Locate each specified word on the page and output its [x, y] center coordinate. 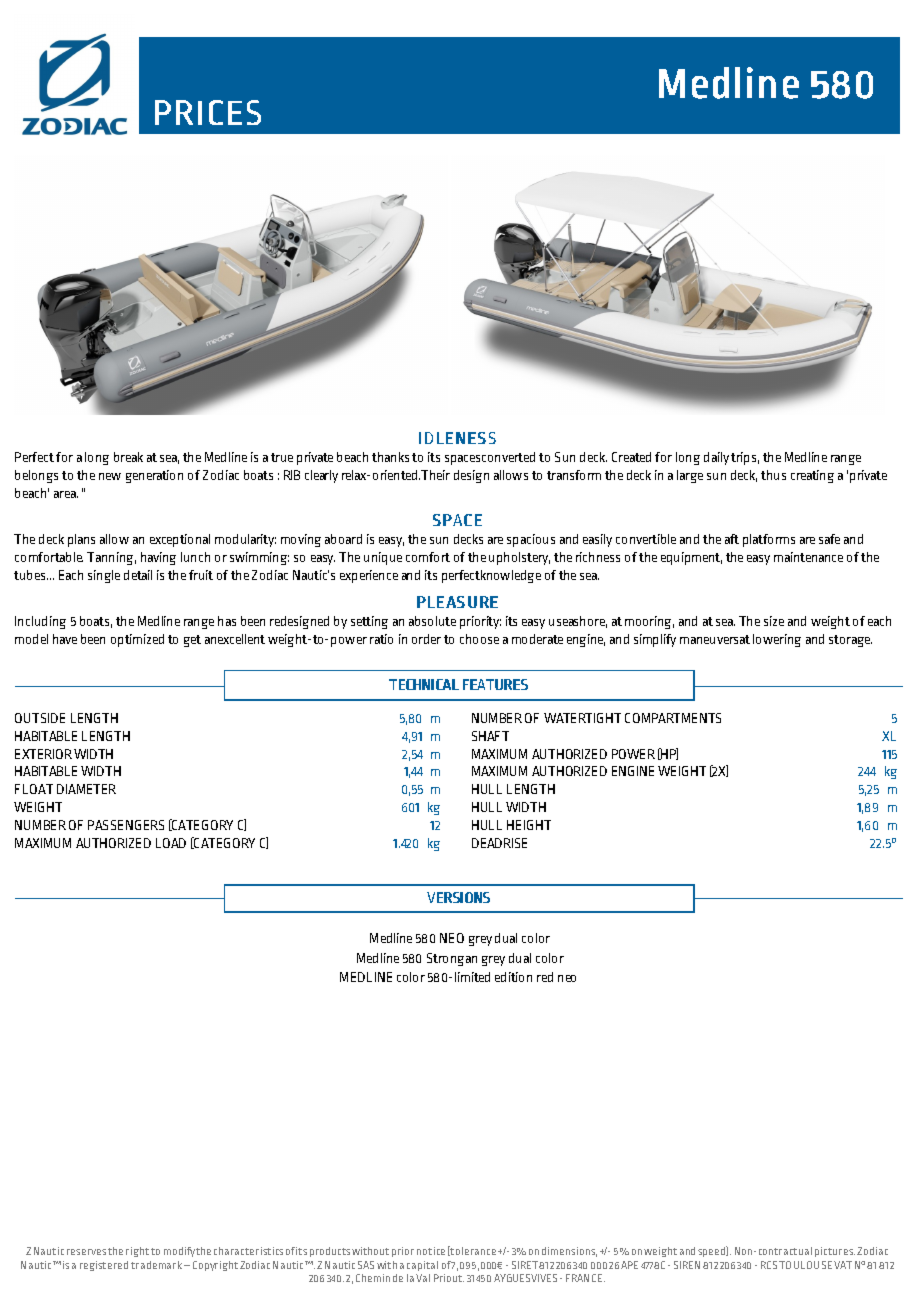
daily [716, 458]
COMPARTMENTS [673, 718]
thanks [390, 457]
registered [104, 1266]
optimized [137, 640]
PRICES [208, 112]
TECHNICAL [424, 684]
